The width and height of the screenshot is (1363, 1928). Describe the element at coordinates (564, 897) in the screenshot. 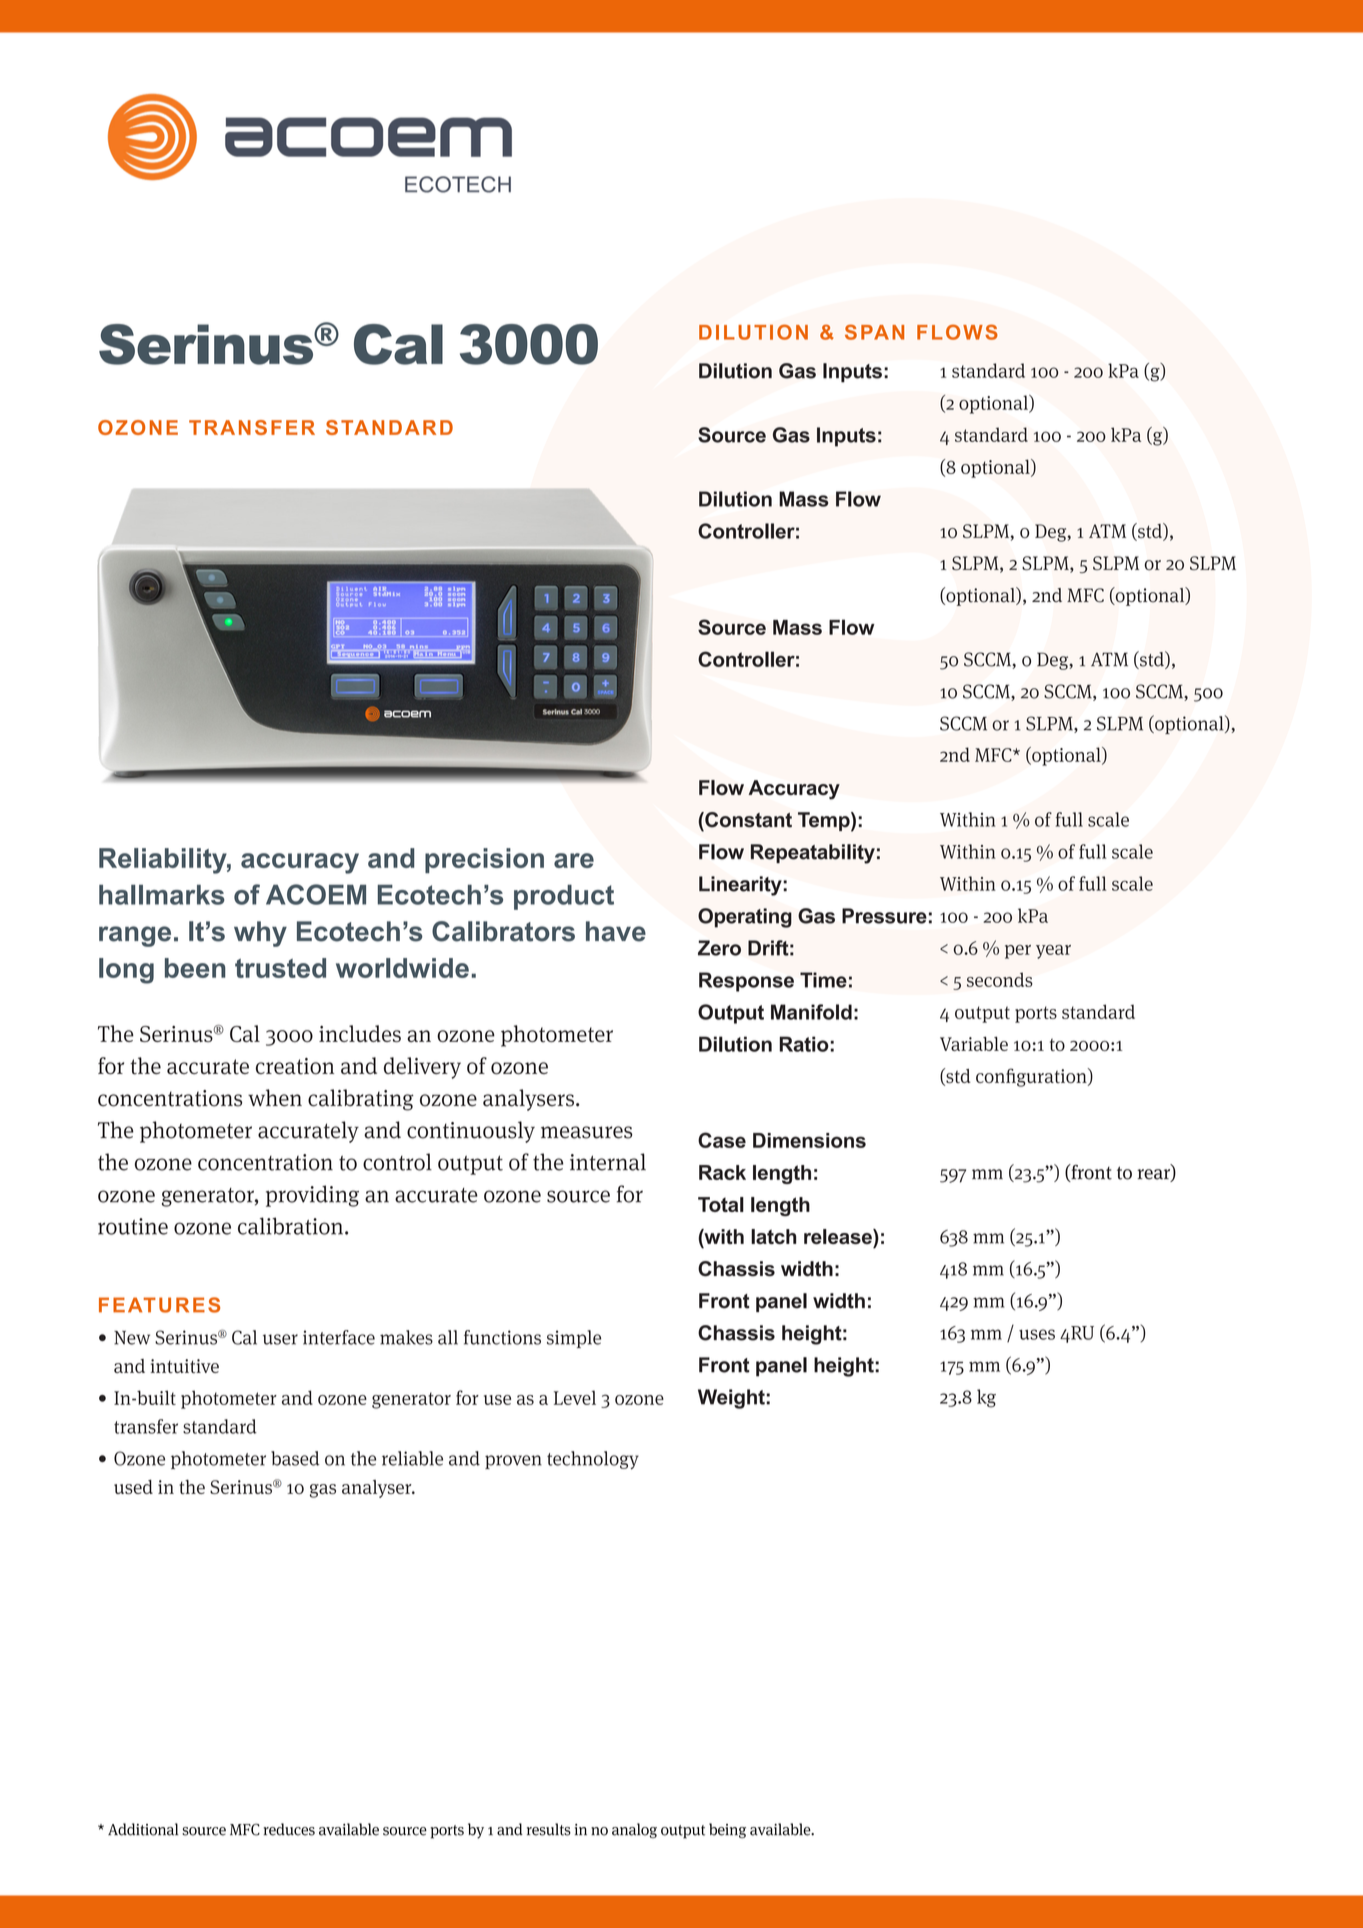

I see `product` at that location.
